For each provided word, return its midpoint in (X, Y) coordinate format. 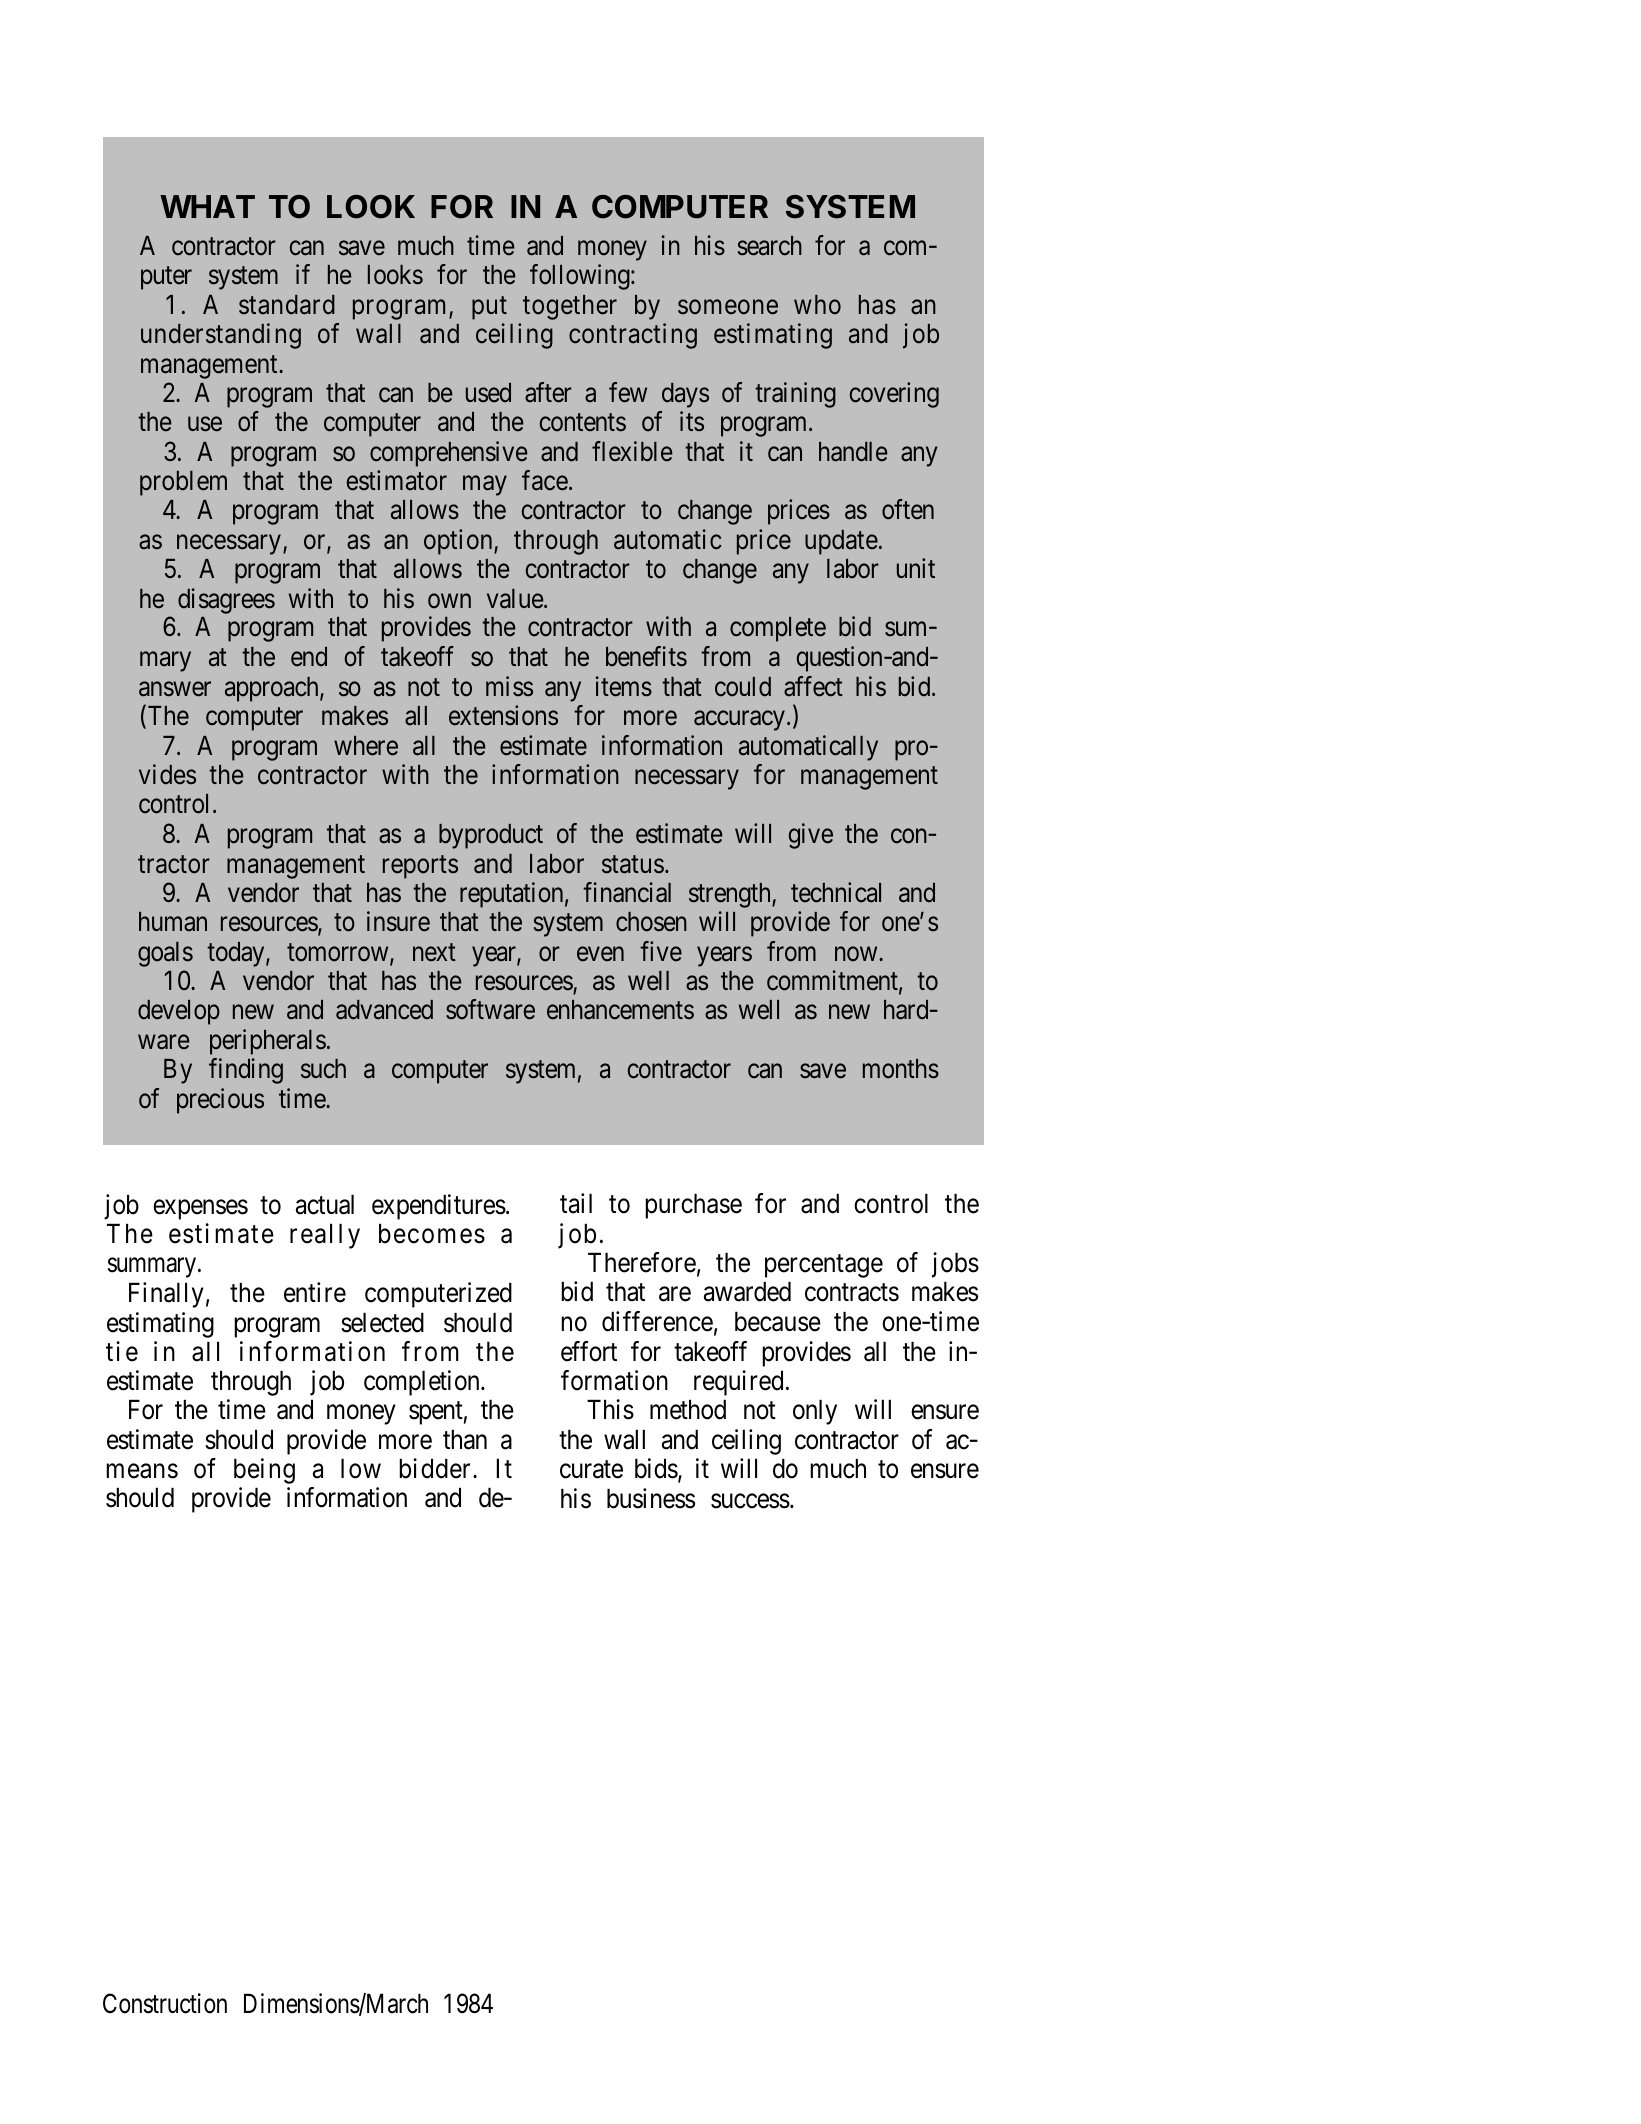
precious (220, 1101)
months (901, 1069)
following (581, 277)
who (817, 305)
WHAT (207, 206)
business (651, 1498)
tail (576, 1203)
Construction (165, 2003)
